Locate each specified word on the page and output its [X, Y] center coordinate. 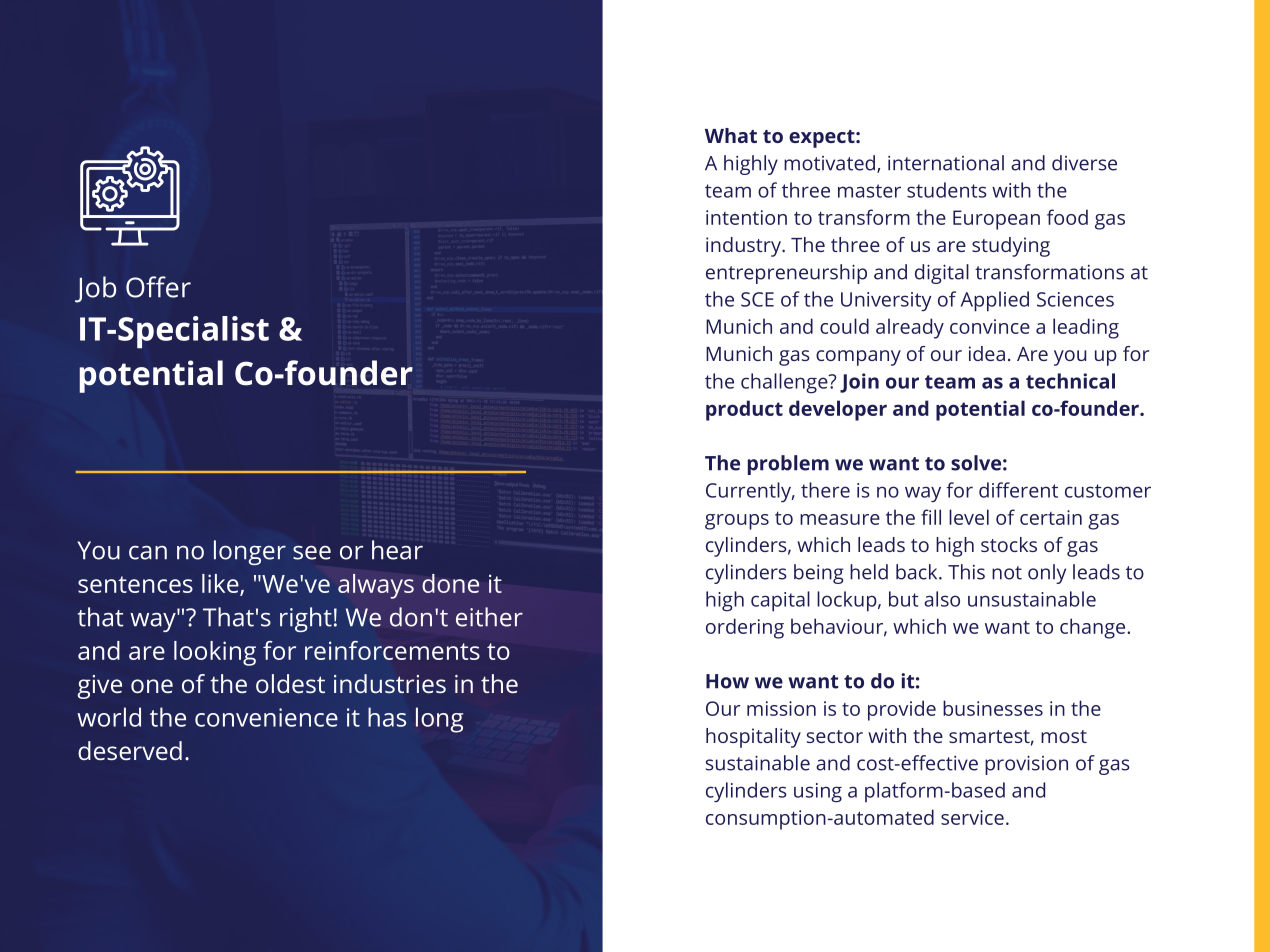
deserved [130, 750]
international [946, 163]
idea [987, 353]
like [221, 584]
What [731, 135]
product [744, 410]
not [1007, 573]
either [489, 617]
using [818, 793]
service [972, 817]
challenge [785, 383]
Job [95, 289]
